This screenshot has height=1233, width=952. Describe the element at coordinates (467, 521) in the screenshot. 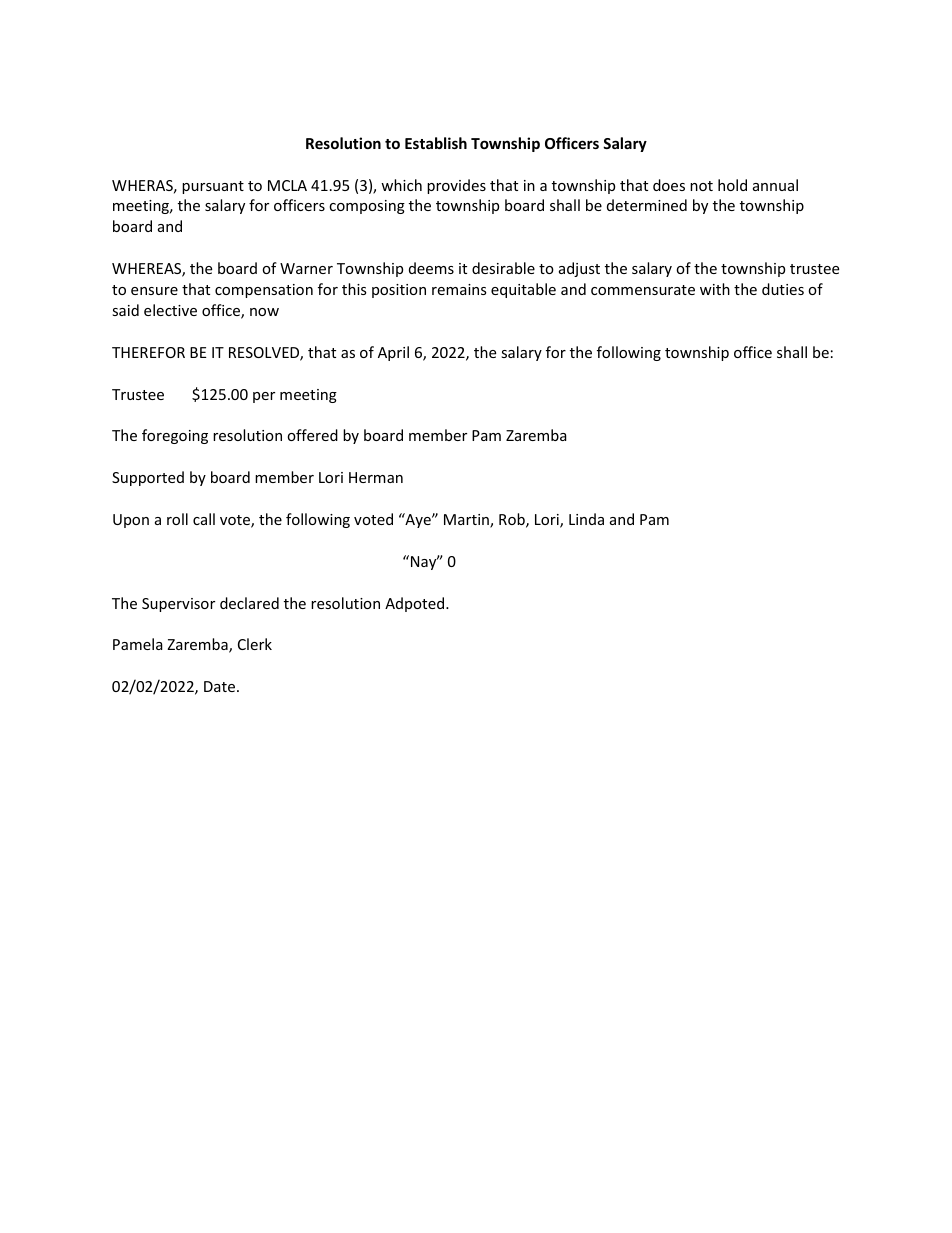

I see `Martin` at that location.
